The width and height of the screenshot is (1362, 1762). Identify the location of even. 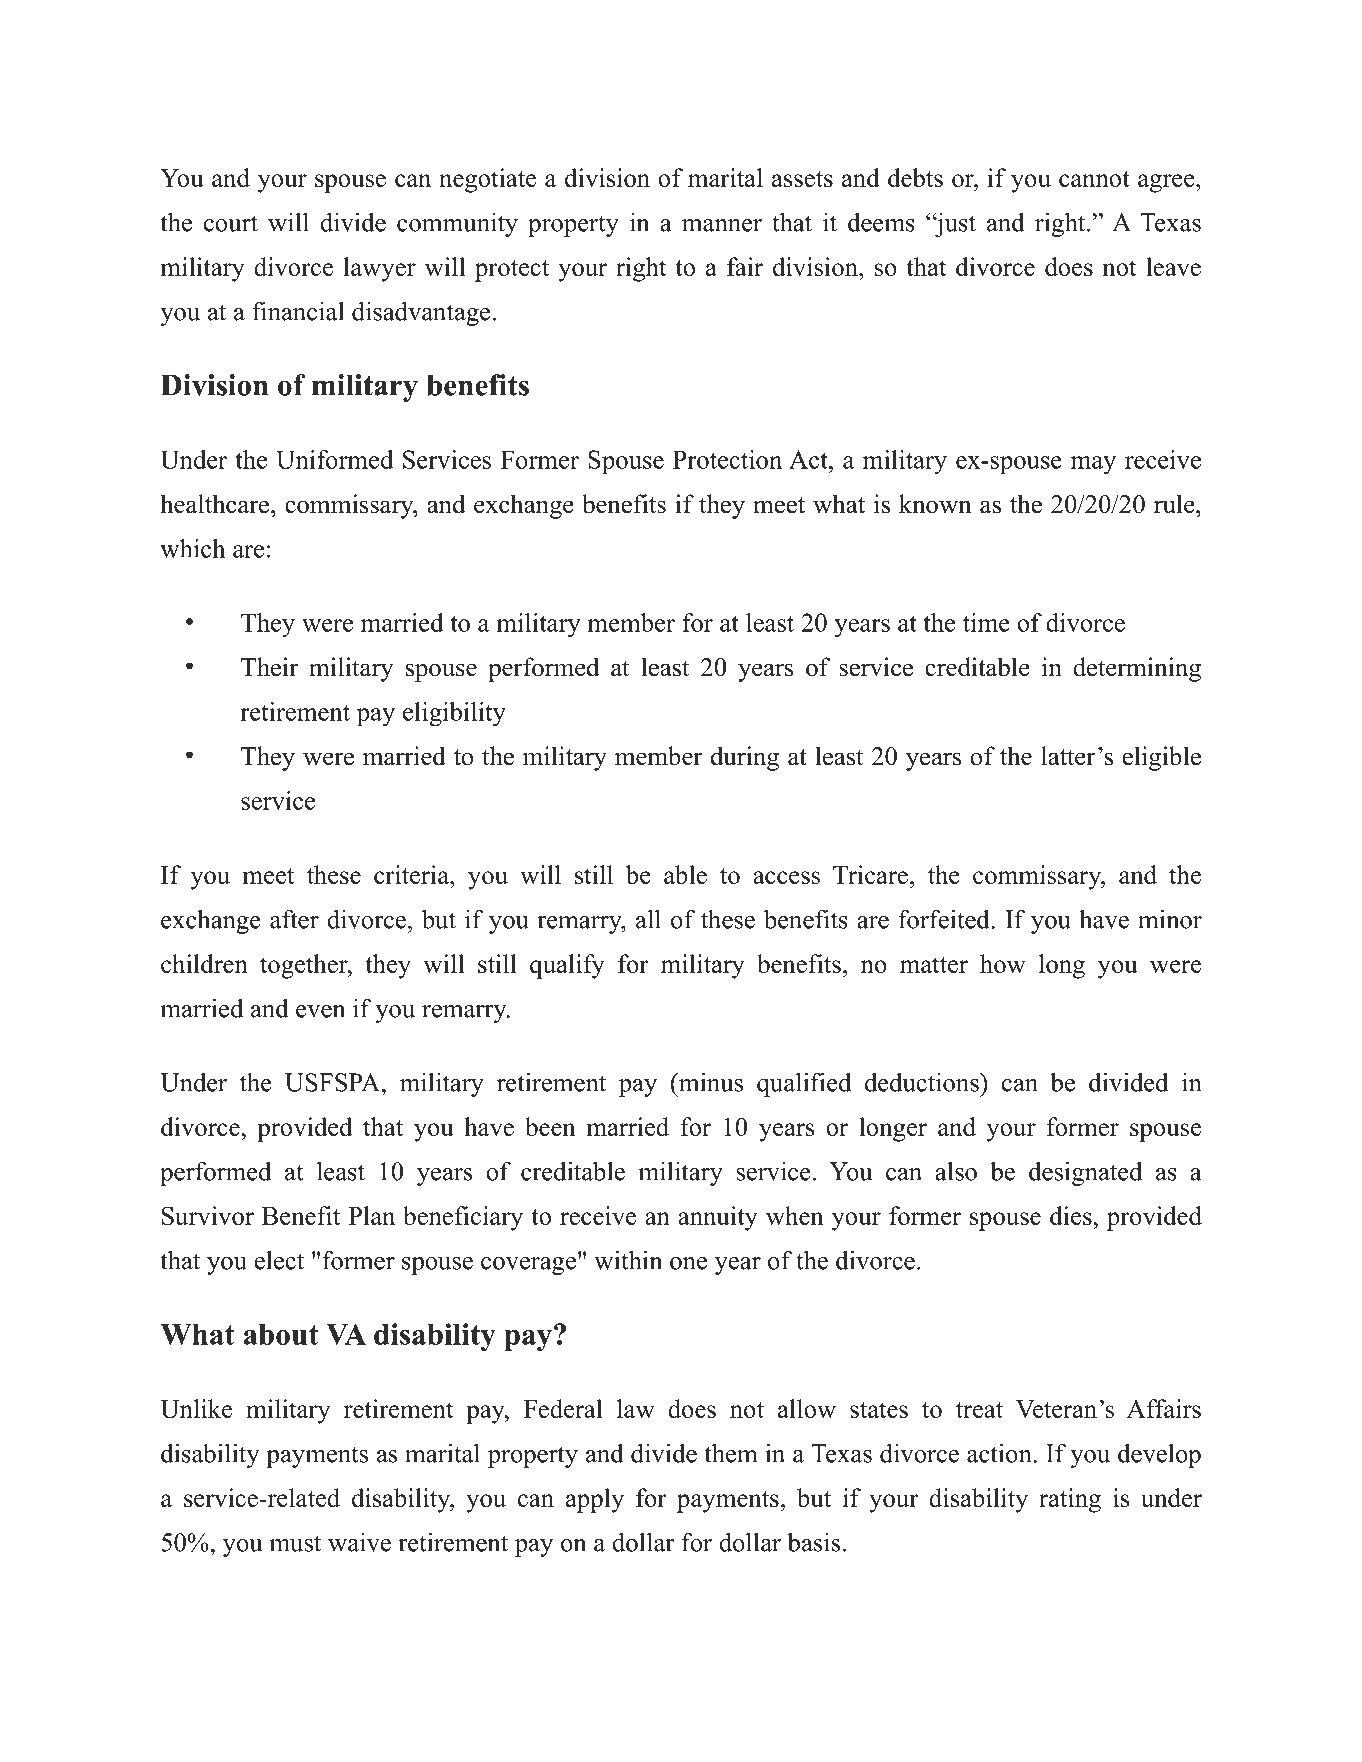
(320, 1011).
